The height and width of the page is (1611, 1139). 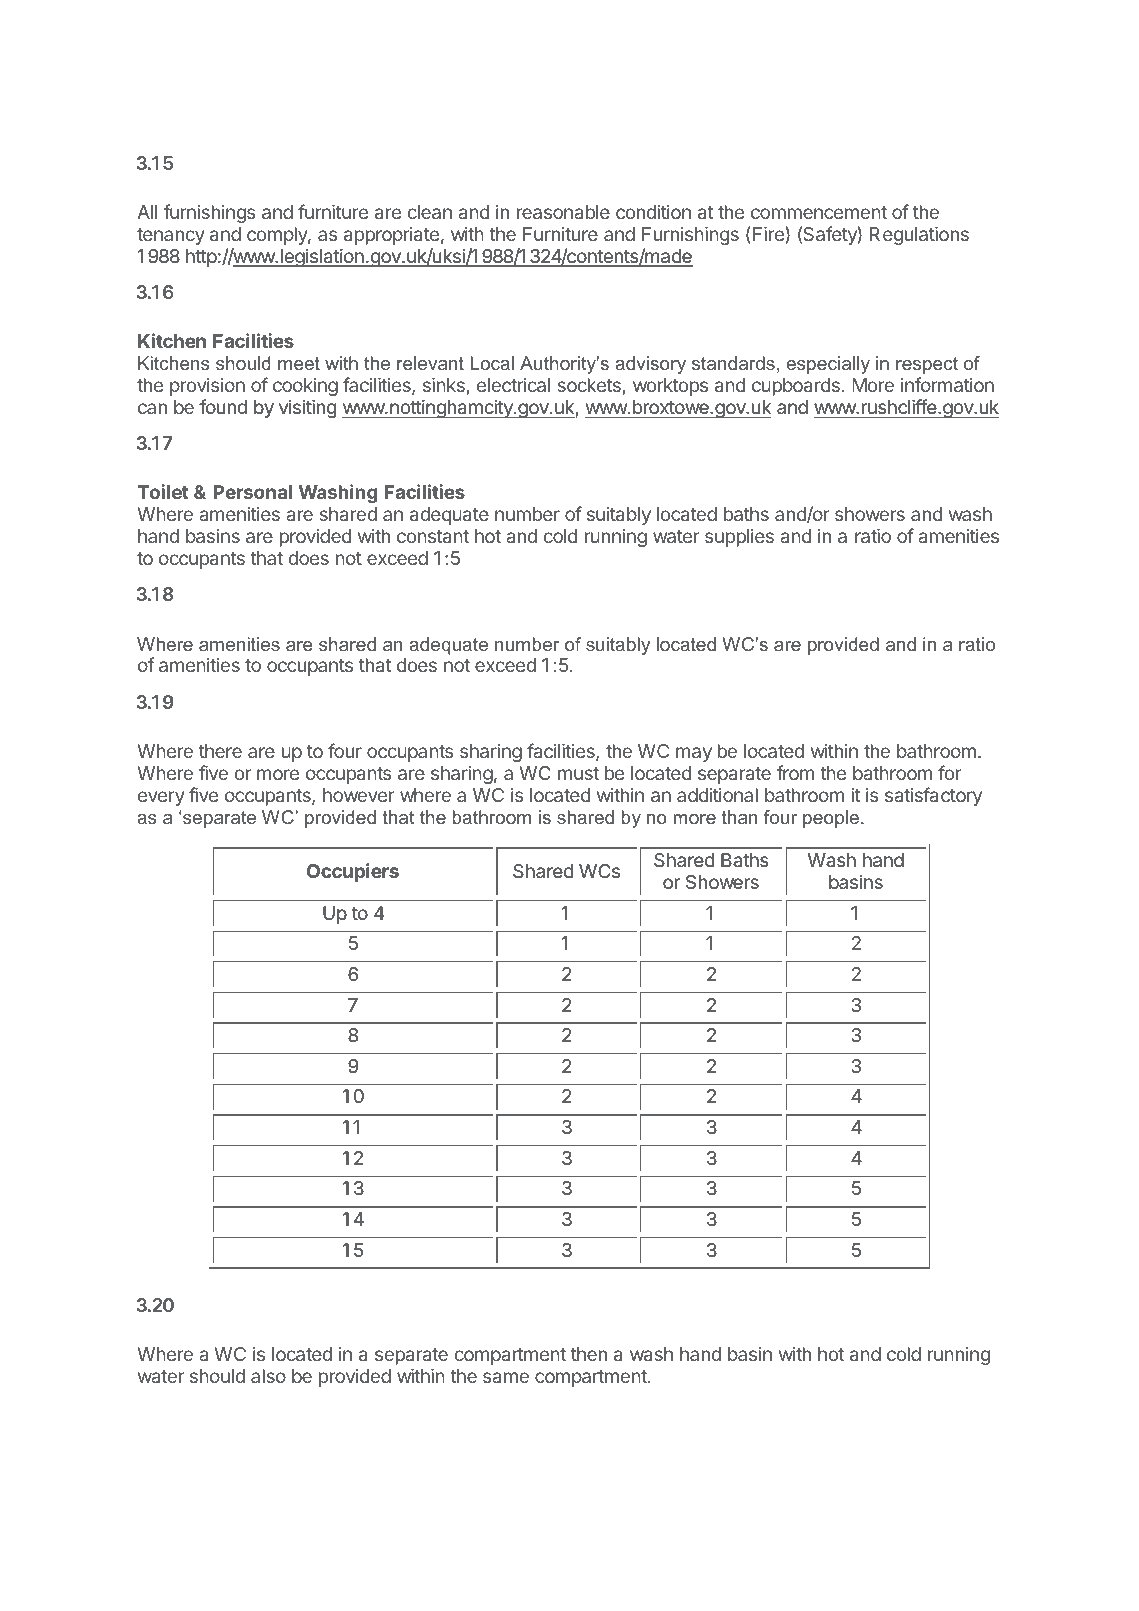 What do you see at coordinates (220, 751) in the page?
I see `there` at bounding box center [220, 751].
